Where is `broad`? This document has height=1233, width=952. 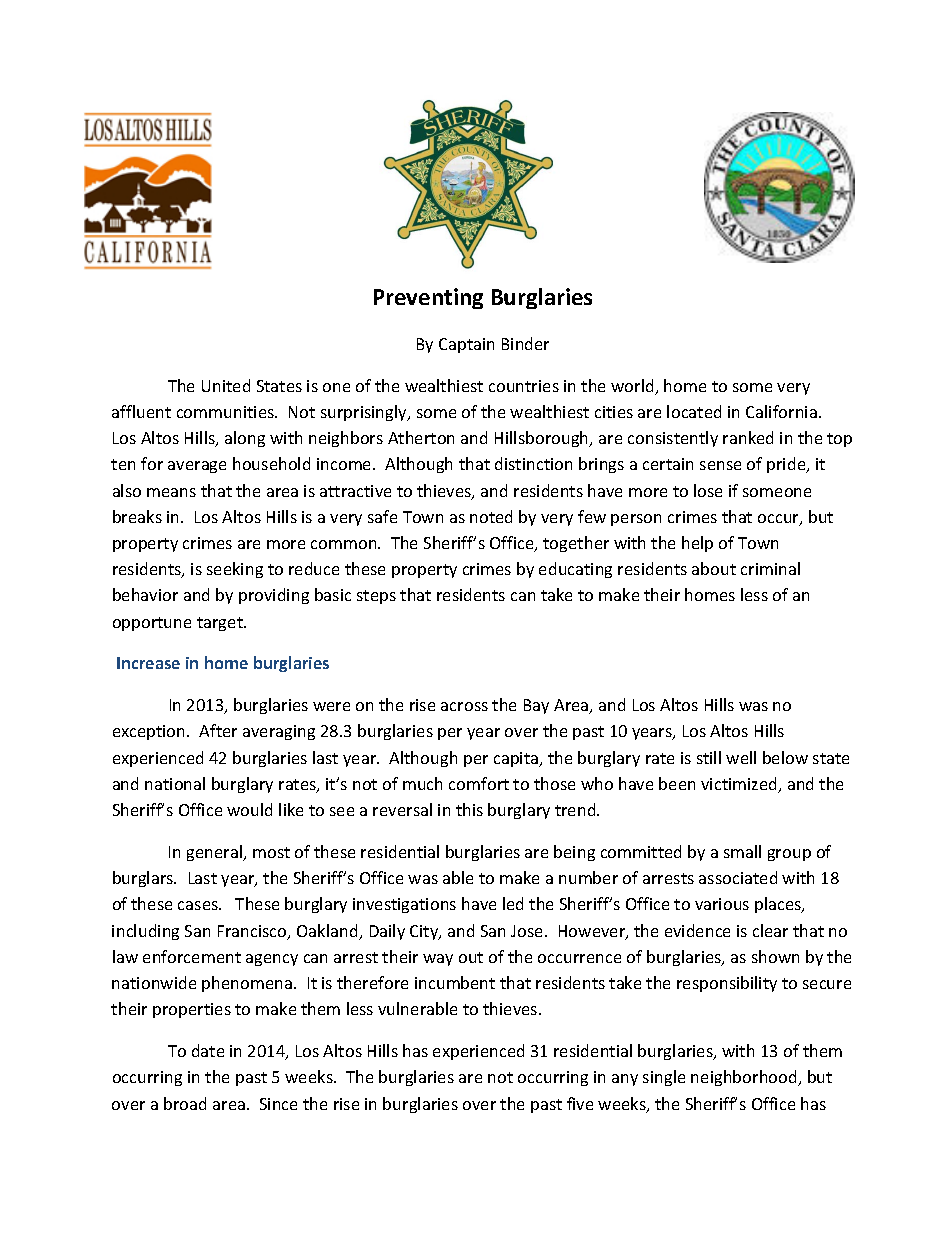
broad is located at coordinates (185, 1103).
